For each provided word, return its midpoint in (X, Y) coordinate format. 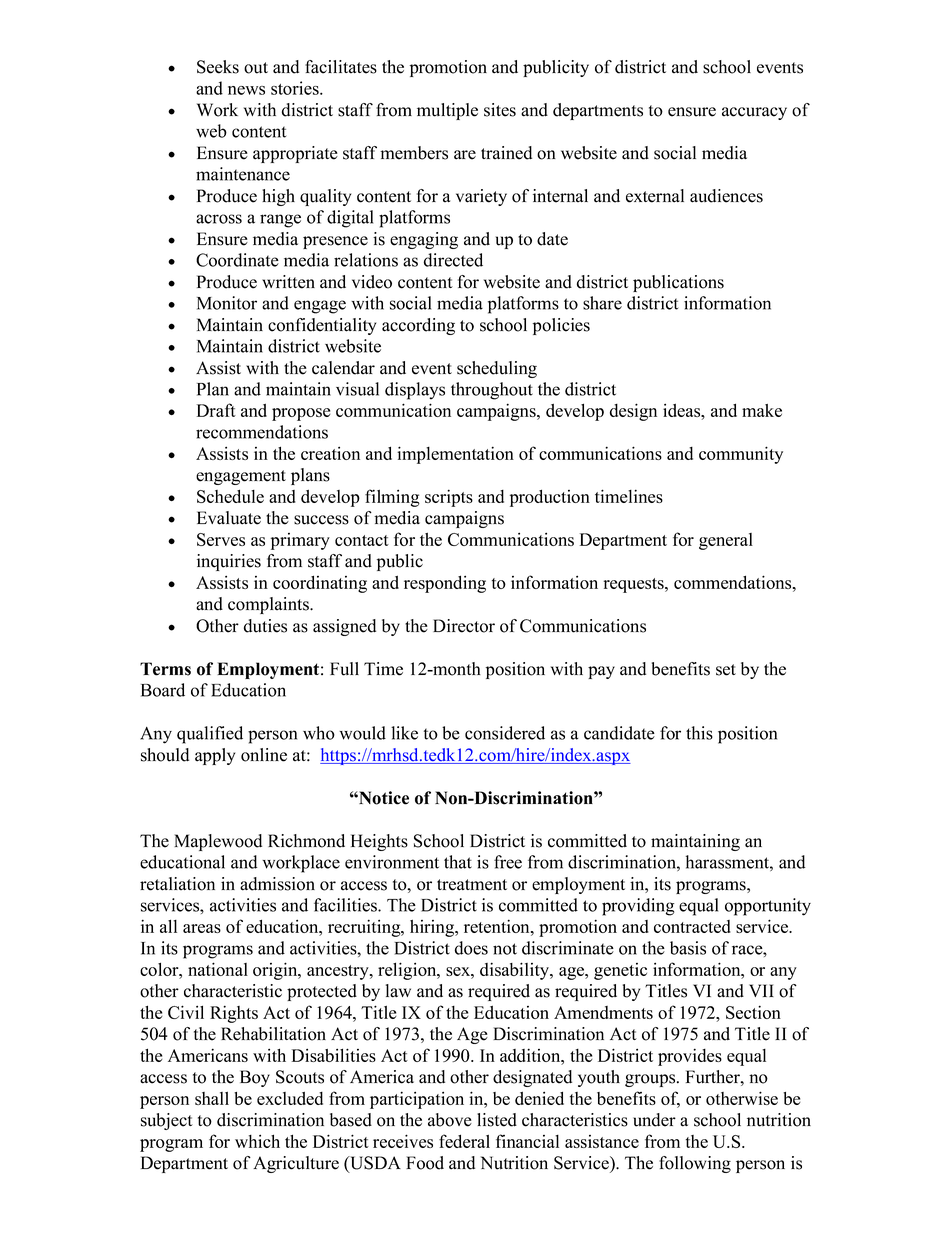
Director (464, 626)
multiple (447, 111)
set (726, 670)
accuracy (754, 113)
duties (265, 626)
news (246, 90)
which (257, 1141)
